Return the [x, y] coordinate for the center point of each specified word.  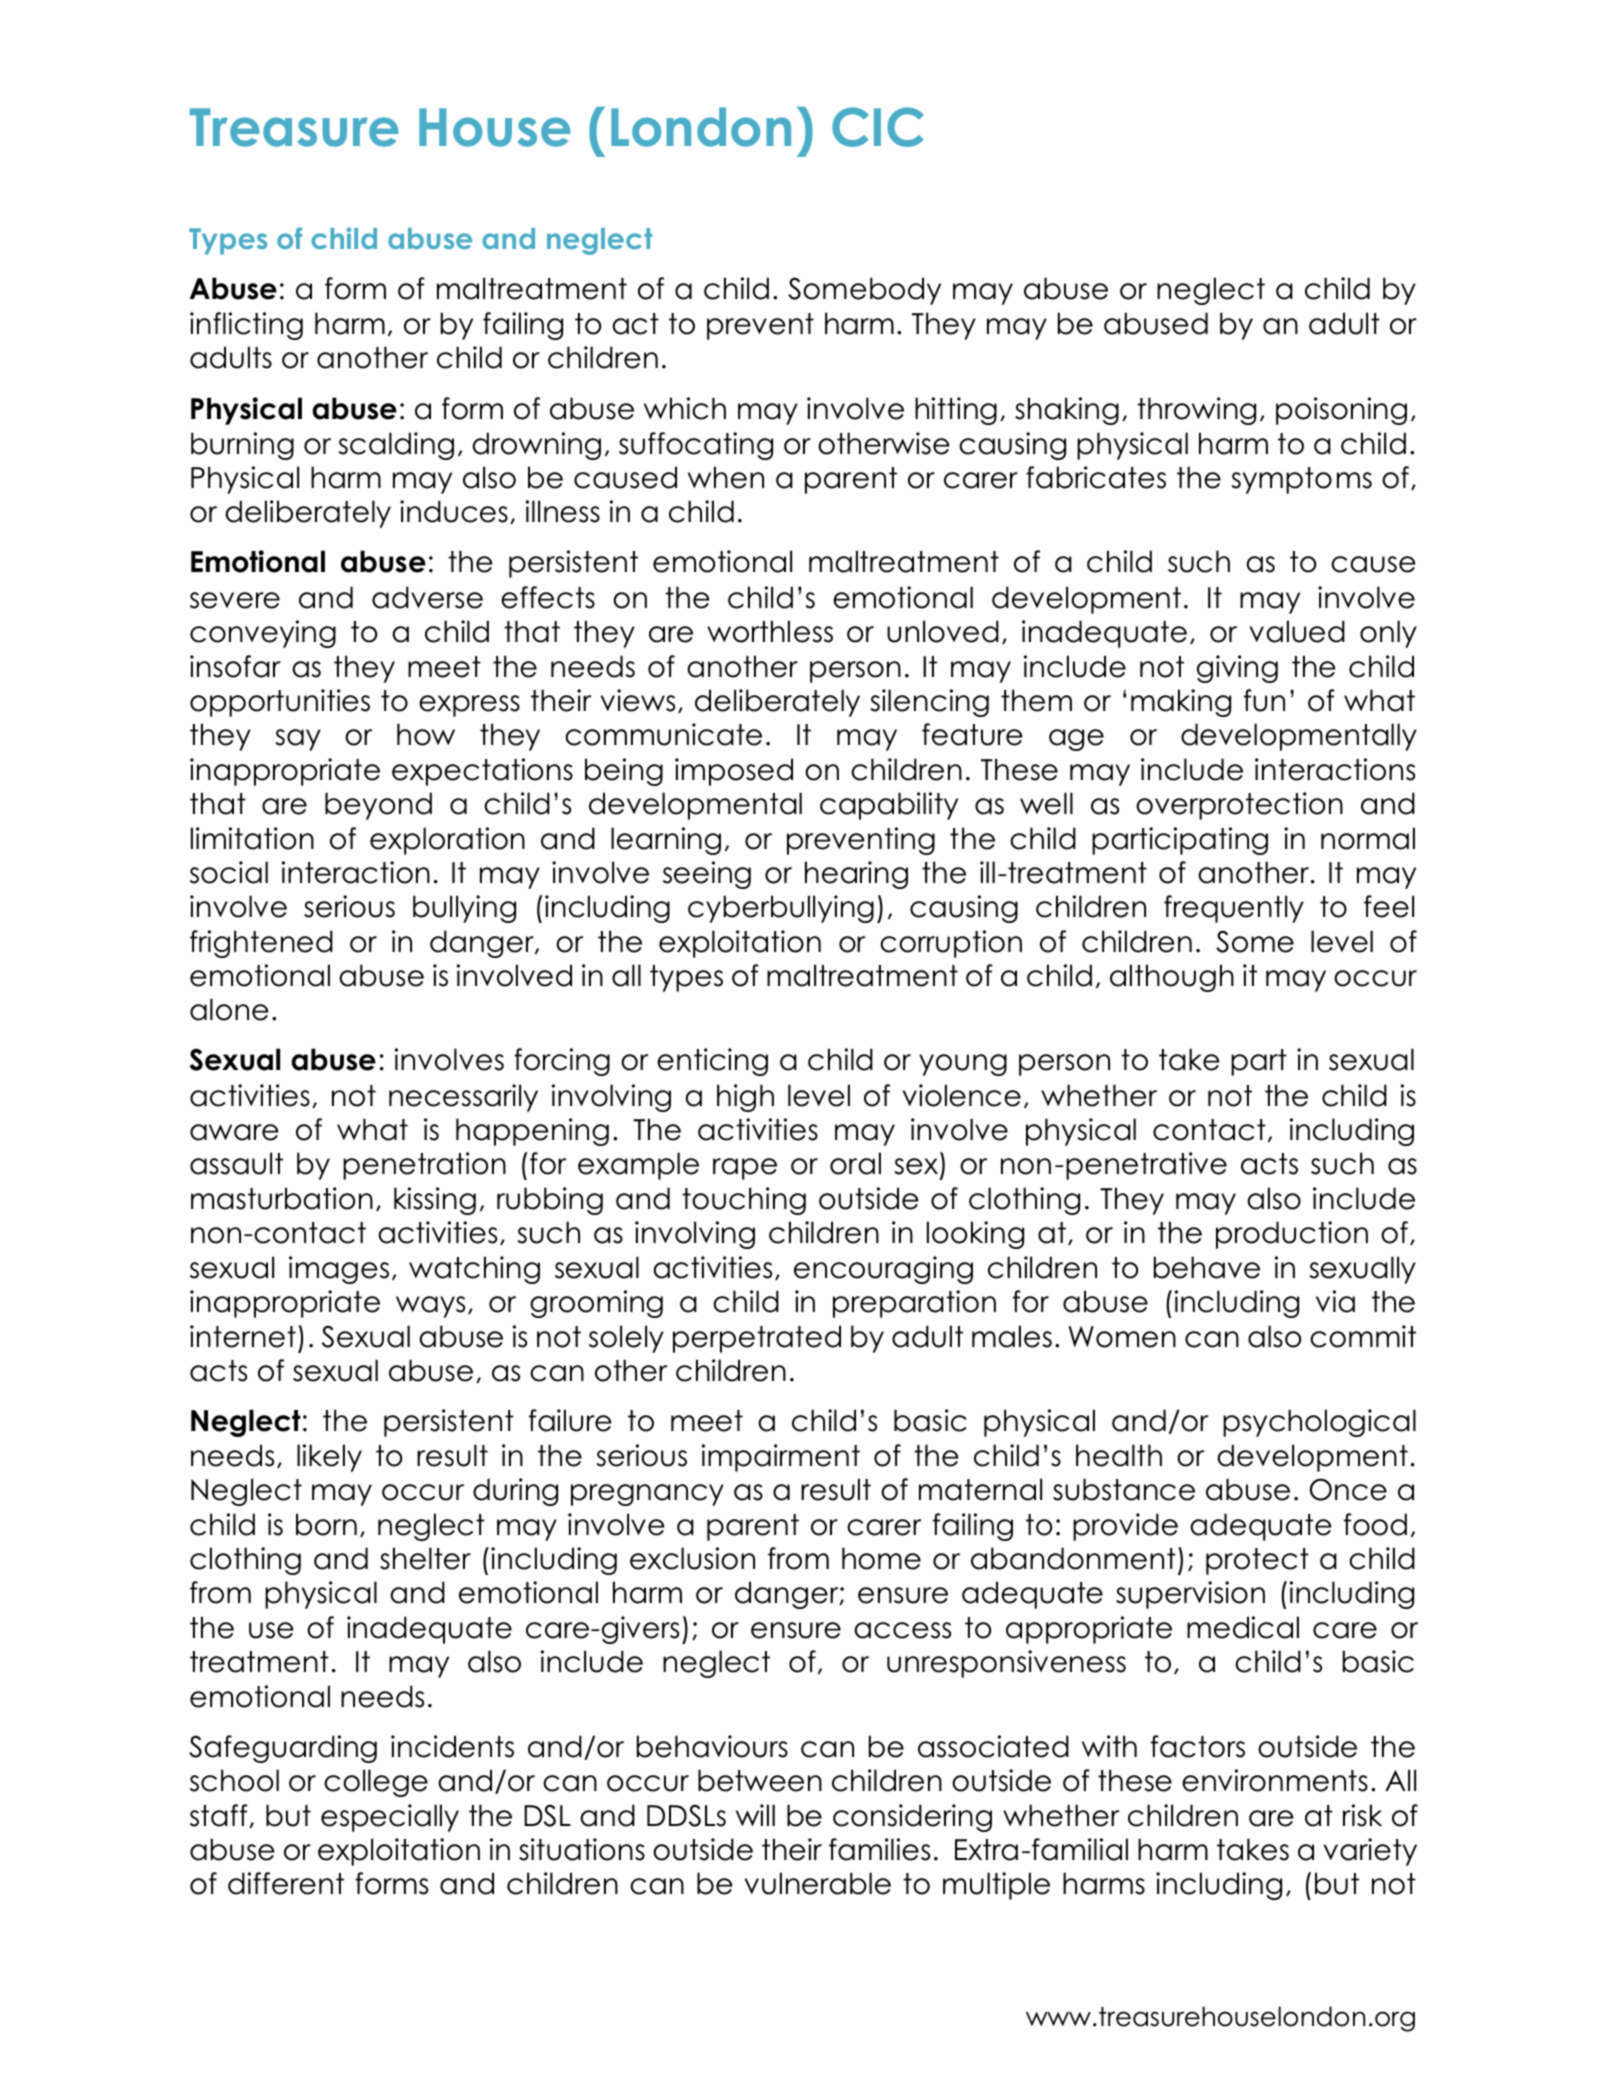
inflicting [246, 326]
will [755, 1815]
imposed [734, 772]
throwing [1196, 411]
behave [1207, 1267]
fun [1264, 700]
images [339, 1270]
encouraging [883, 1270]
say [298, 740]
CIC [878, 127]
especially [390, 1818]
